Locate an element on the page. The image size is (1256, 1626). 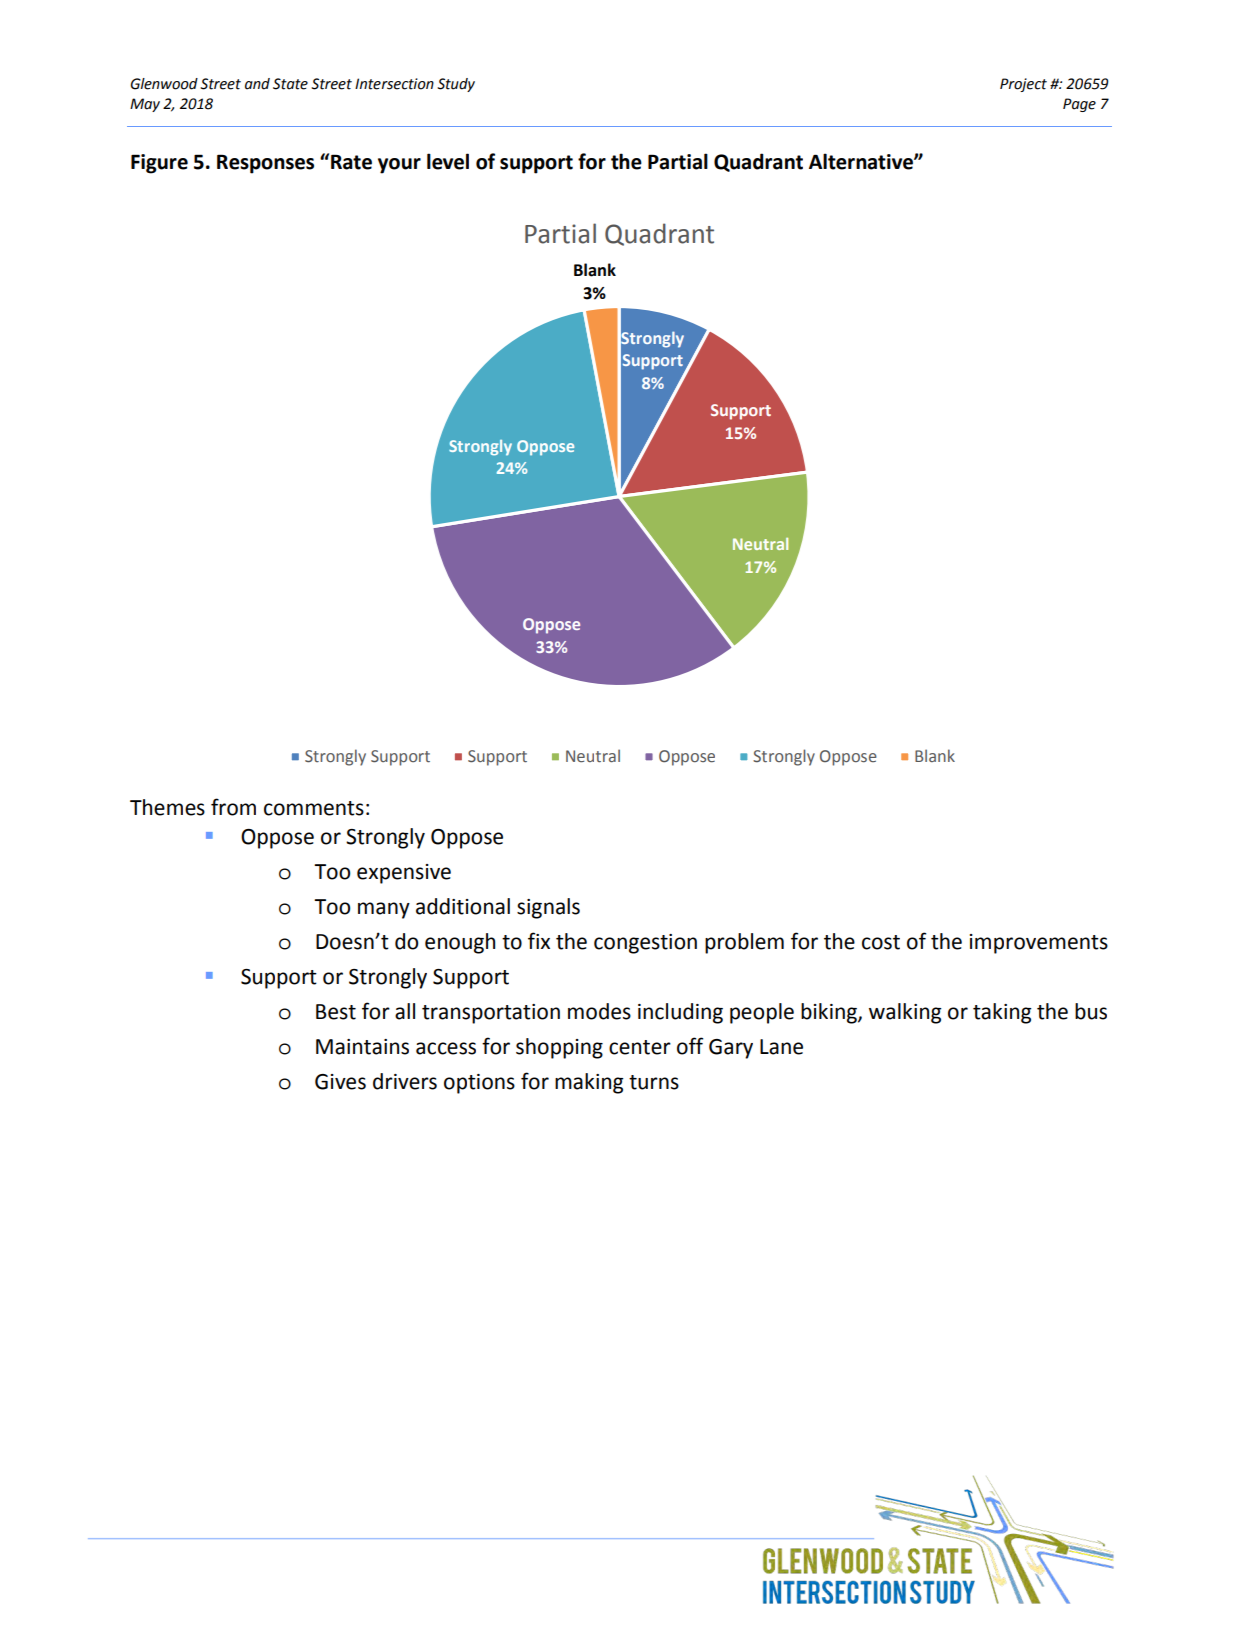
Responses is located at coordinates (265, 164).
